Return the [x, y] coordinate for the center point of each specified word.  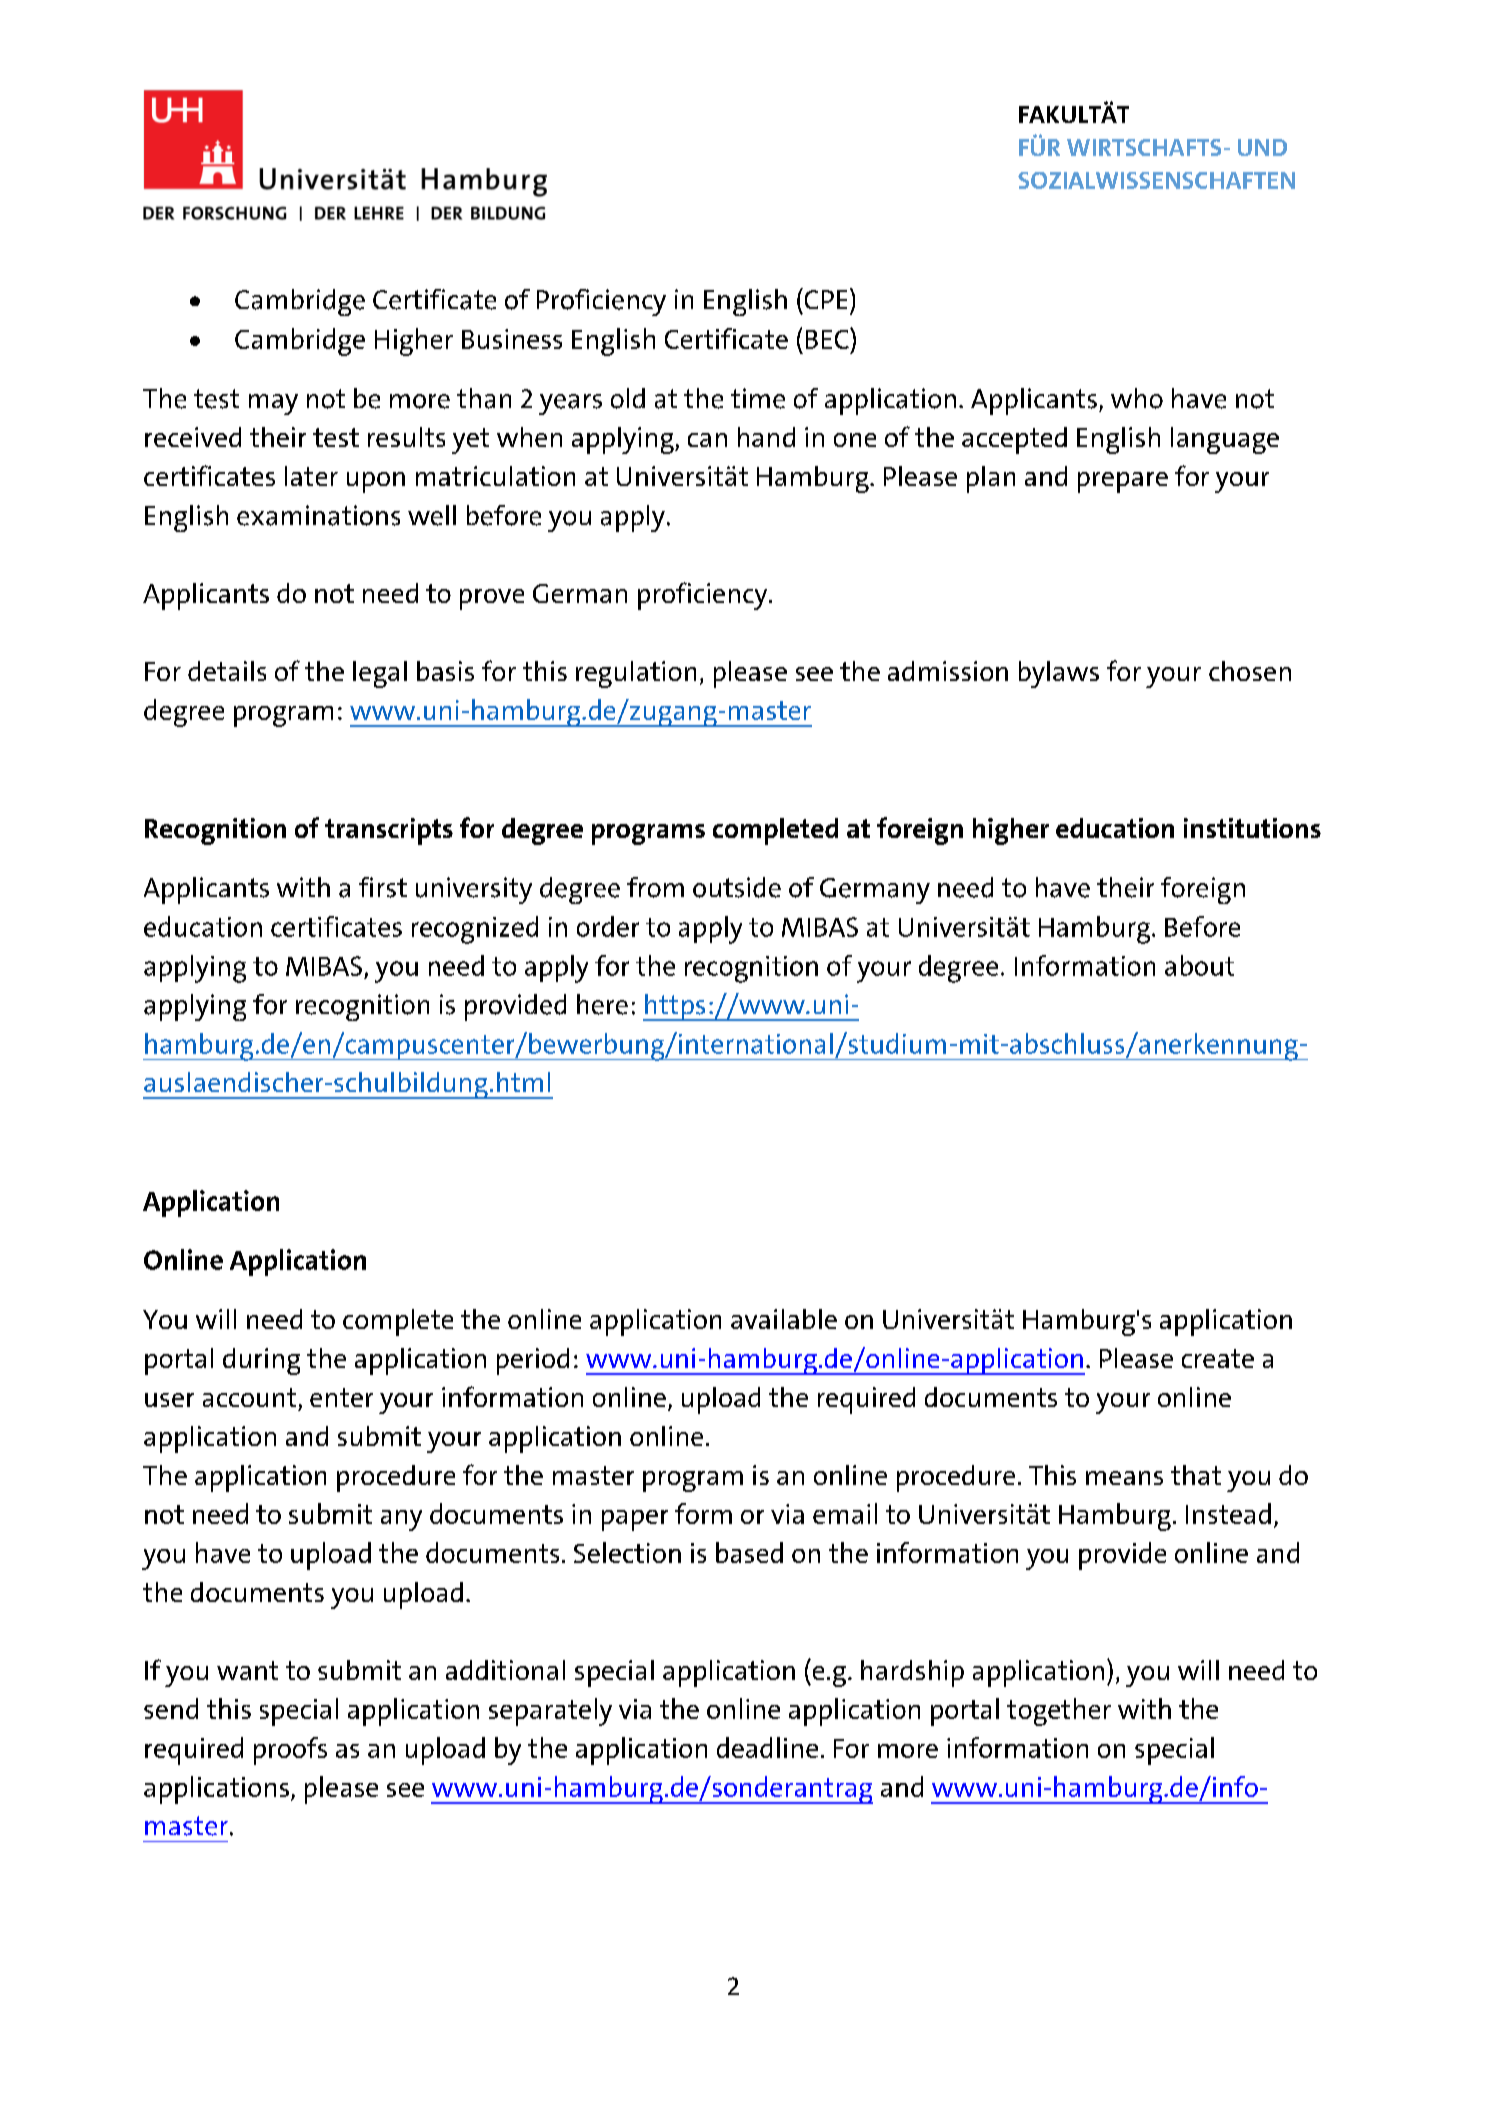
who [1137, 398]
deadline [767, 1747]
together [1059, 1712]
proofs [290, 1751]
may [273, 404]
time [758, 398]
